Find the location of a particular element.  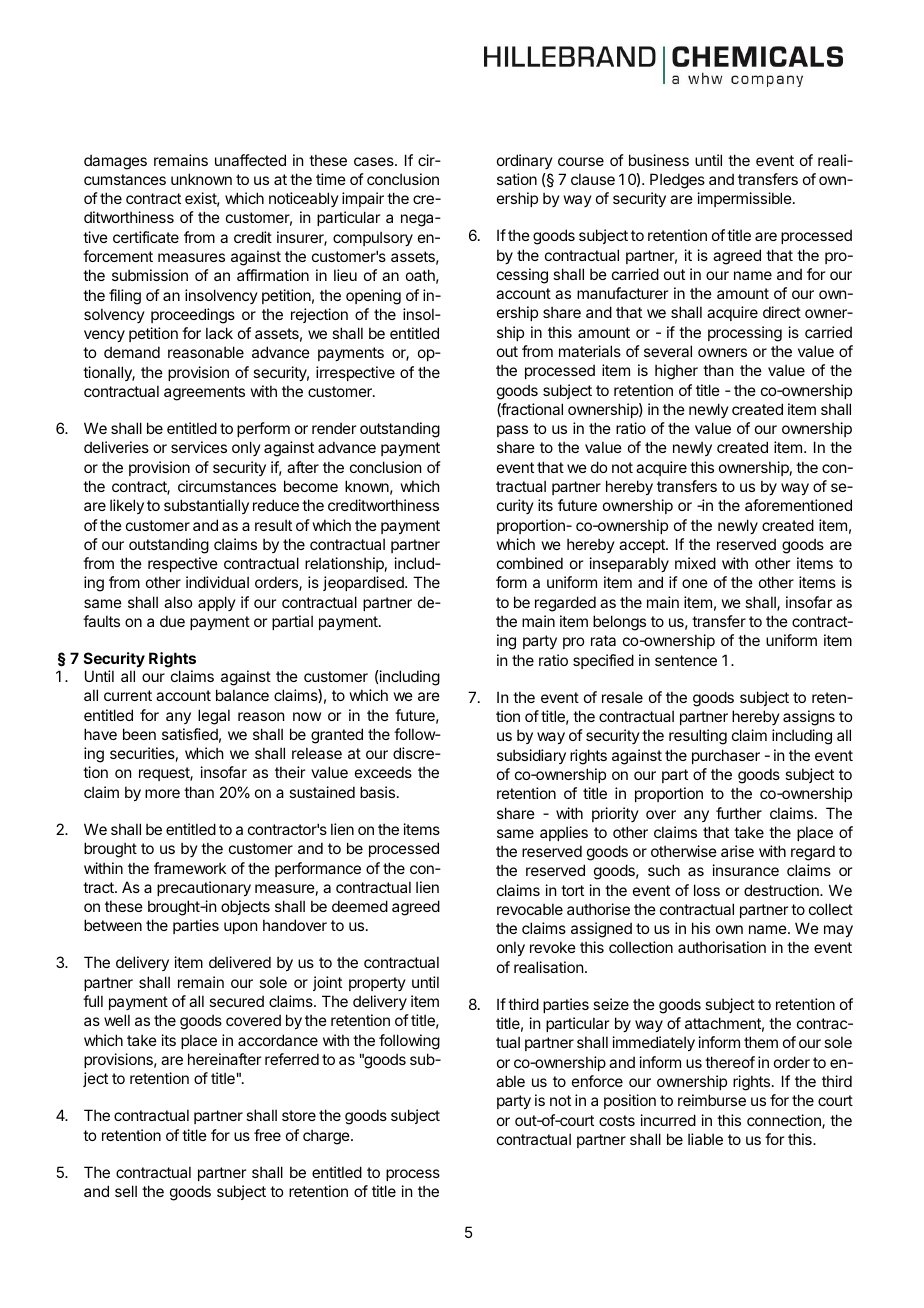

damages is located at coordinates (115, 162).
